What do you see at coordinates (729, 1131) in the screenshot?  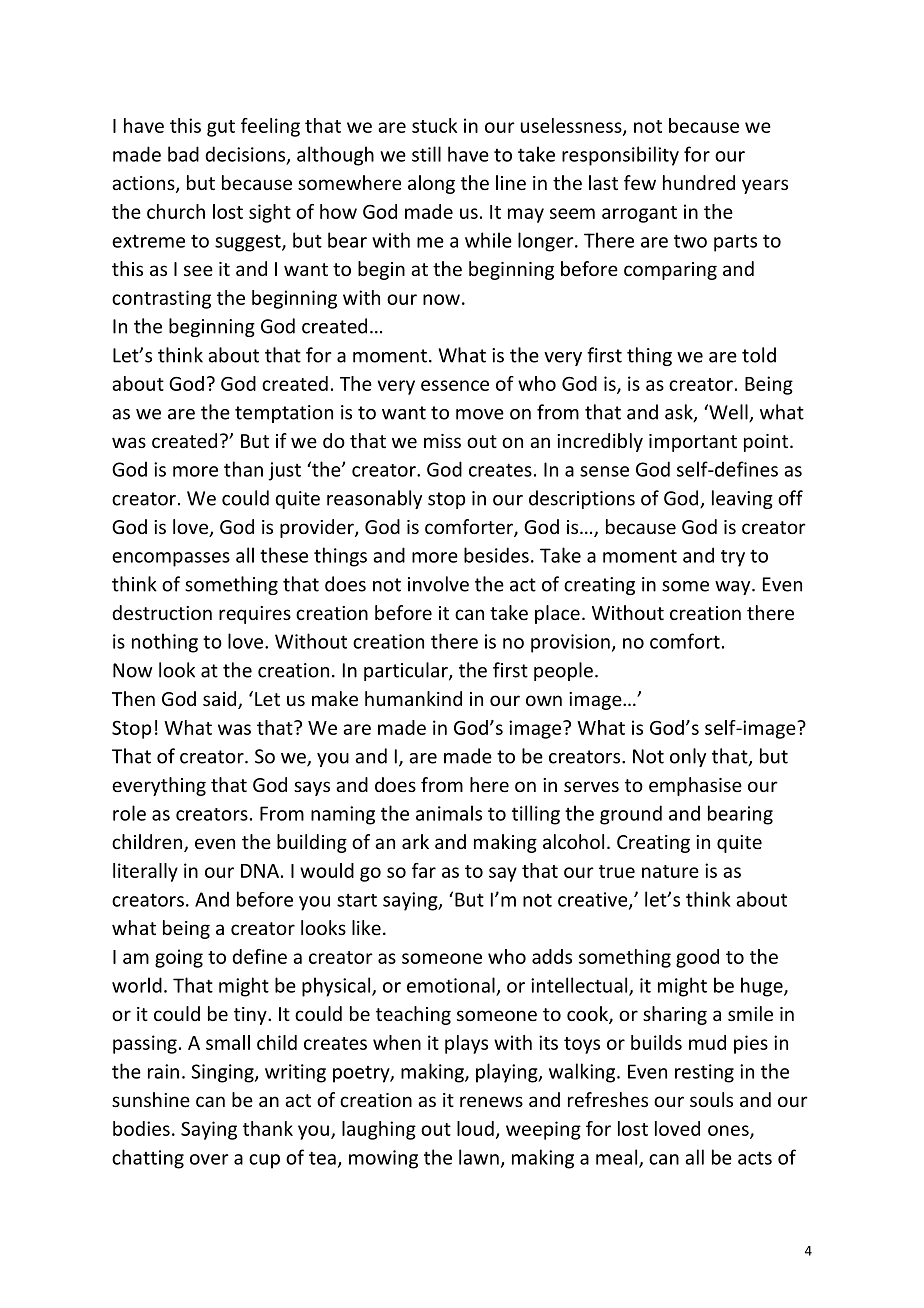 I see `ones` at bounding box center [729, 1131].
